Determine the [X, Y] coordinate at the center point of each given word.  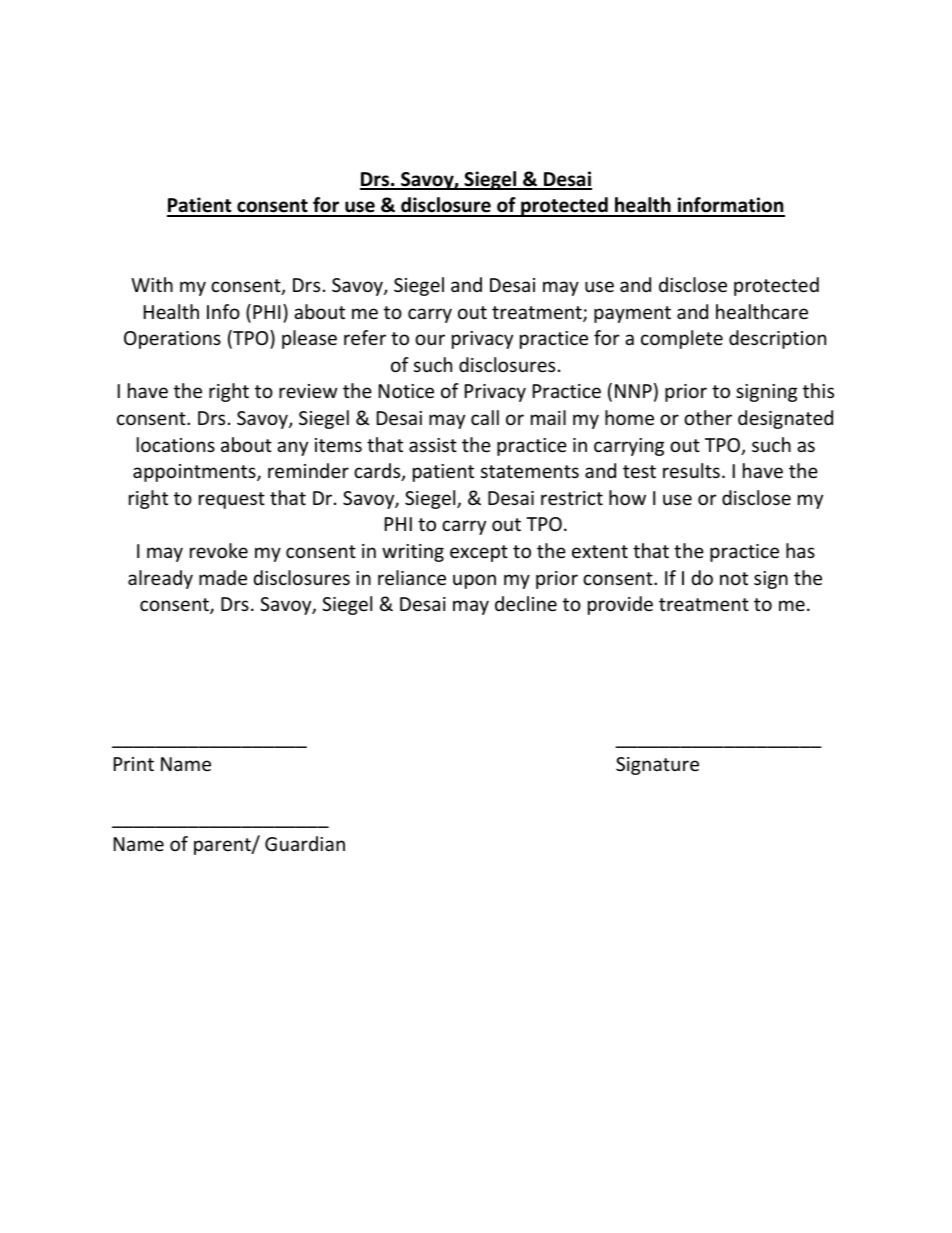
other [708, 417]
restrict [572, 498]
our [430, 339]
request [232, 500]
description [777, 339]
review [308, 391]
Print [134, 764]
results [691, 470]
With [152, 284]
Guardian [305, 843]
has [800, 550]
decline [526, 603]
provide [620, 605]
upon [474, 581]
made [223, 577]
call [485, 417]
